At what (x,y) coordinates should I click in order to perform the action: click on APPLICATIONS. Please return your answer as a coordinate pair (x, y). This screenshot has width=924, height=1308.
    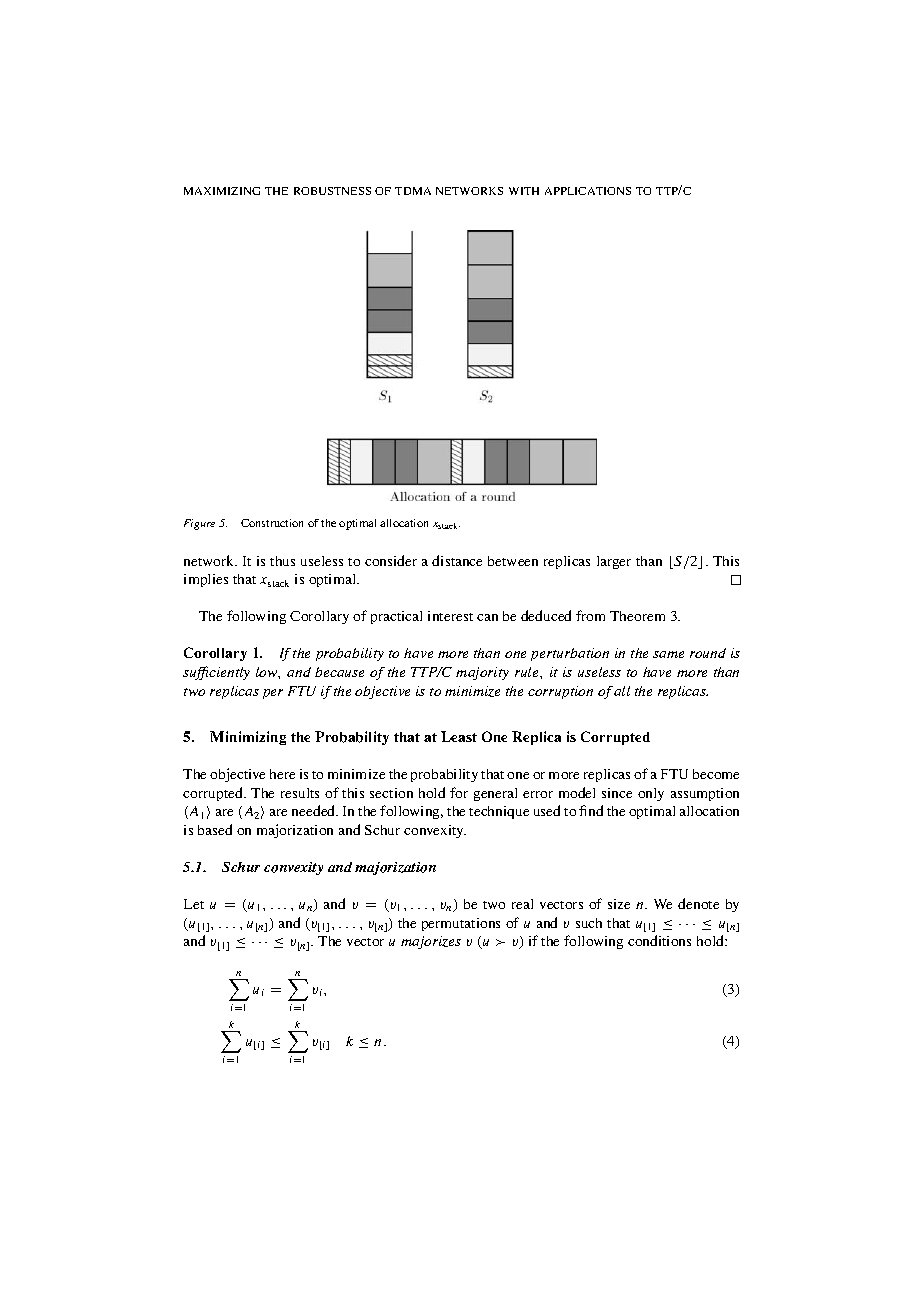
    Looking at the image, I should click on (588, 191).
